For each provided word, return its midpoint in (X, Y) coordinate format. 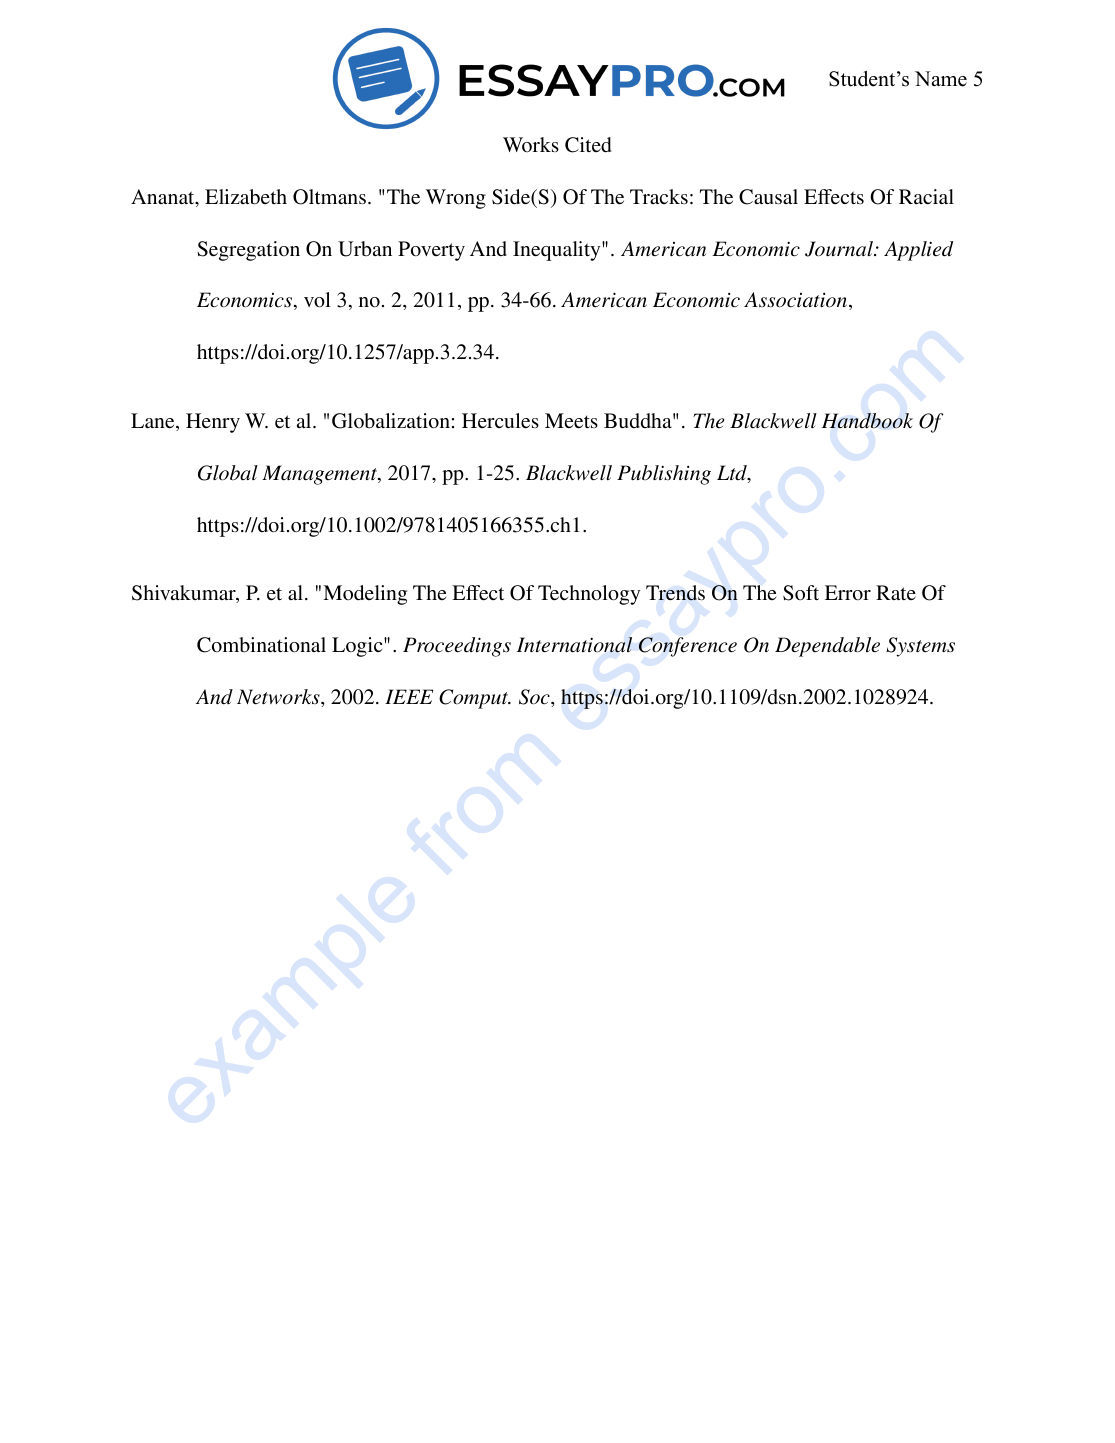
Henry (213, 423)
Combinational (261, 645)
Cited (588, 145)
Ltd (733, 474)
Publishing (664, 475)
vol (317, 300)
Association (795, 300)
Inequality (558, 251)
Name (941, 79)
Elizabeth (246, 197)
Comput (475, 699)
